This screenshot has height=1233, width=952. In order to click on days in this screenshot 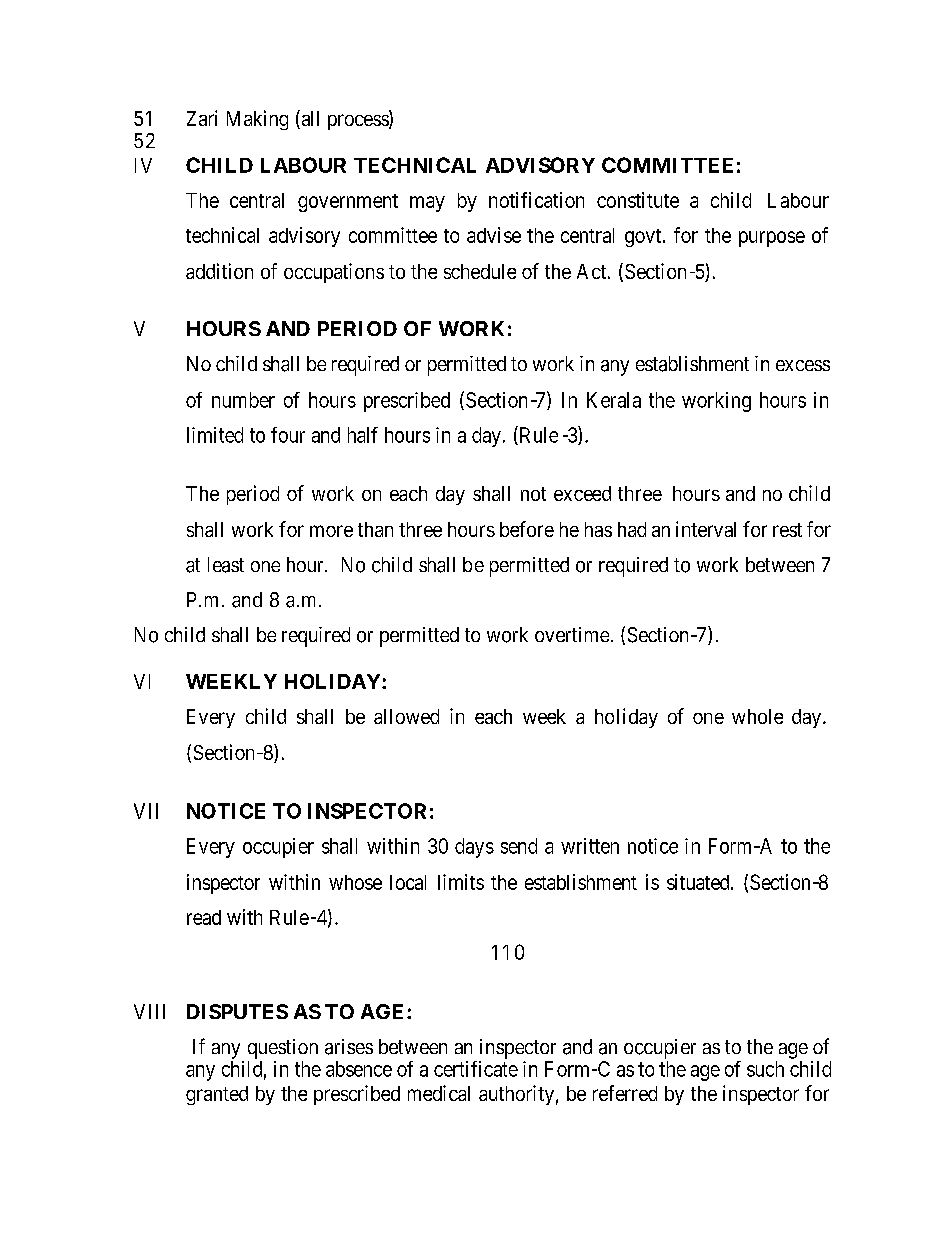, I will do `click(474, 848)`.
